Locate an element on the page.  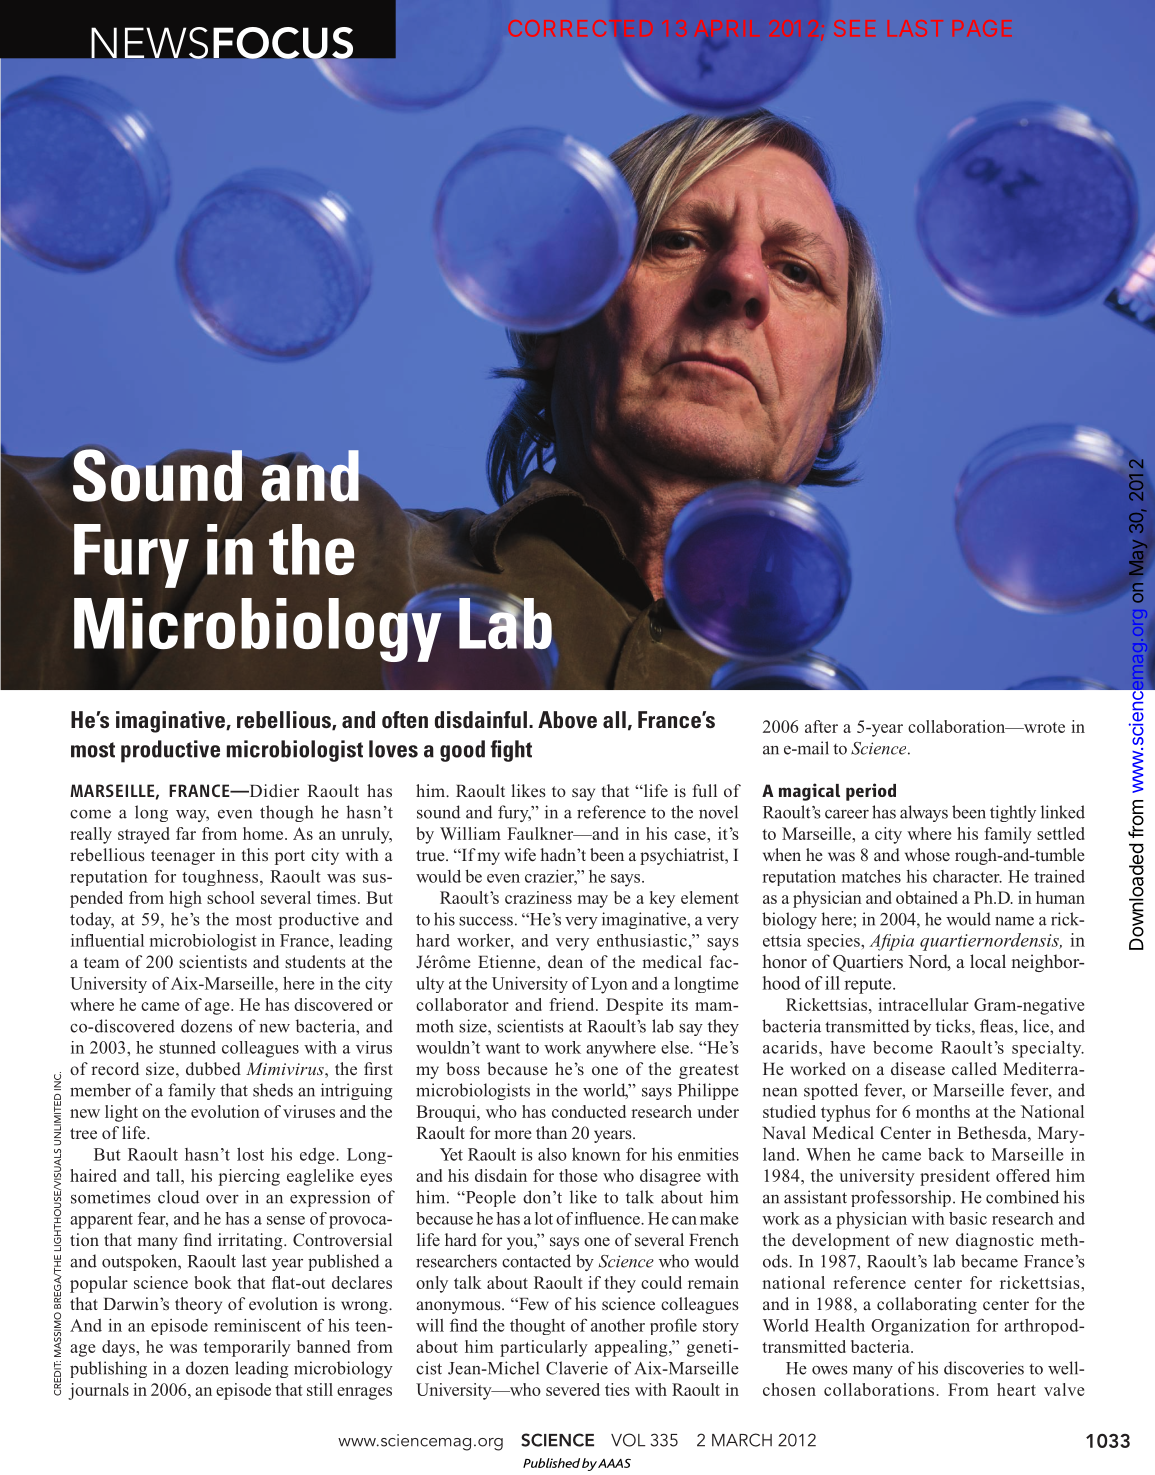
after is located at coordinates (821, 726).
